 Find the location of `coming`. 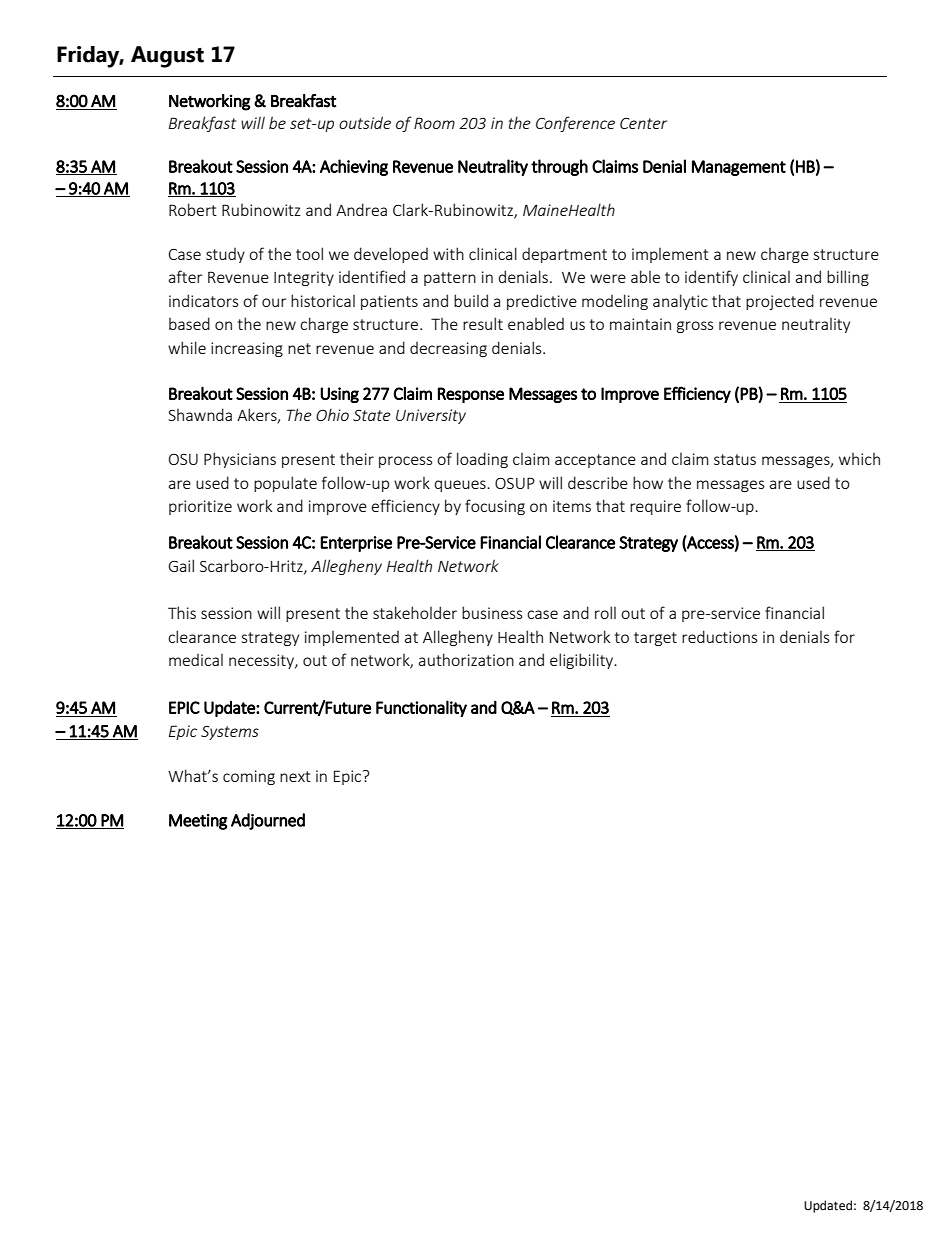

coming is located at coordinates (249, 777).
